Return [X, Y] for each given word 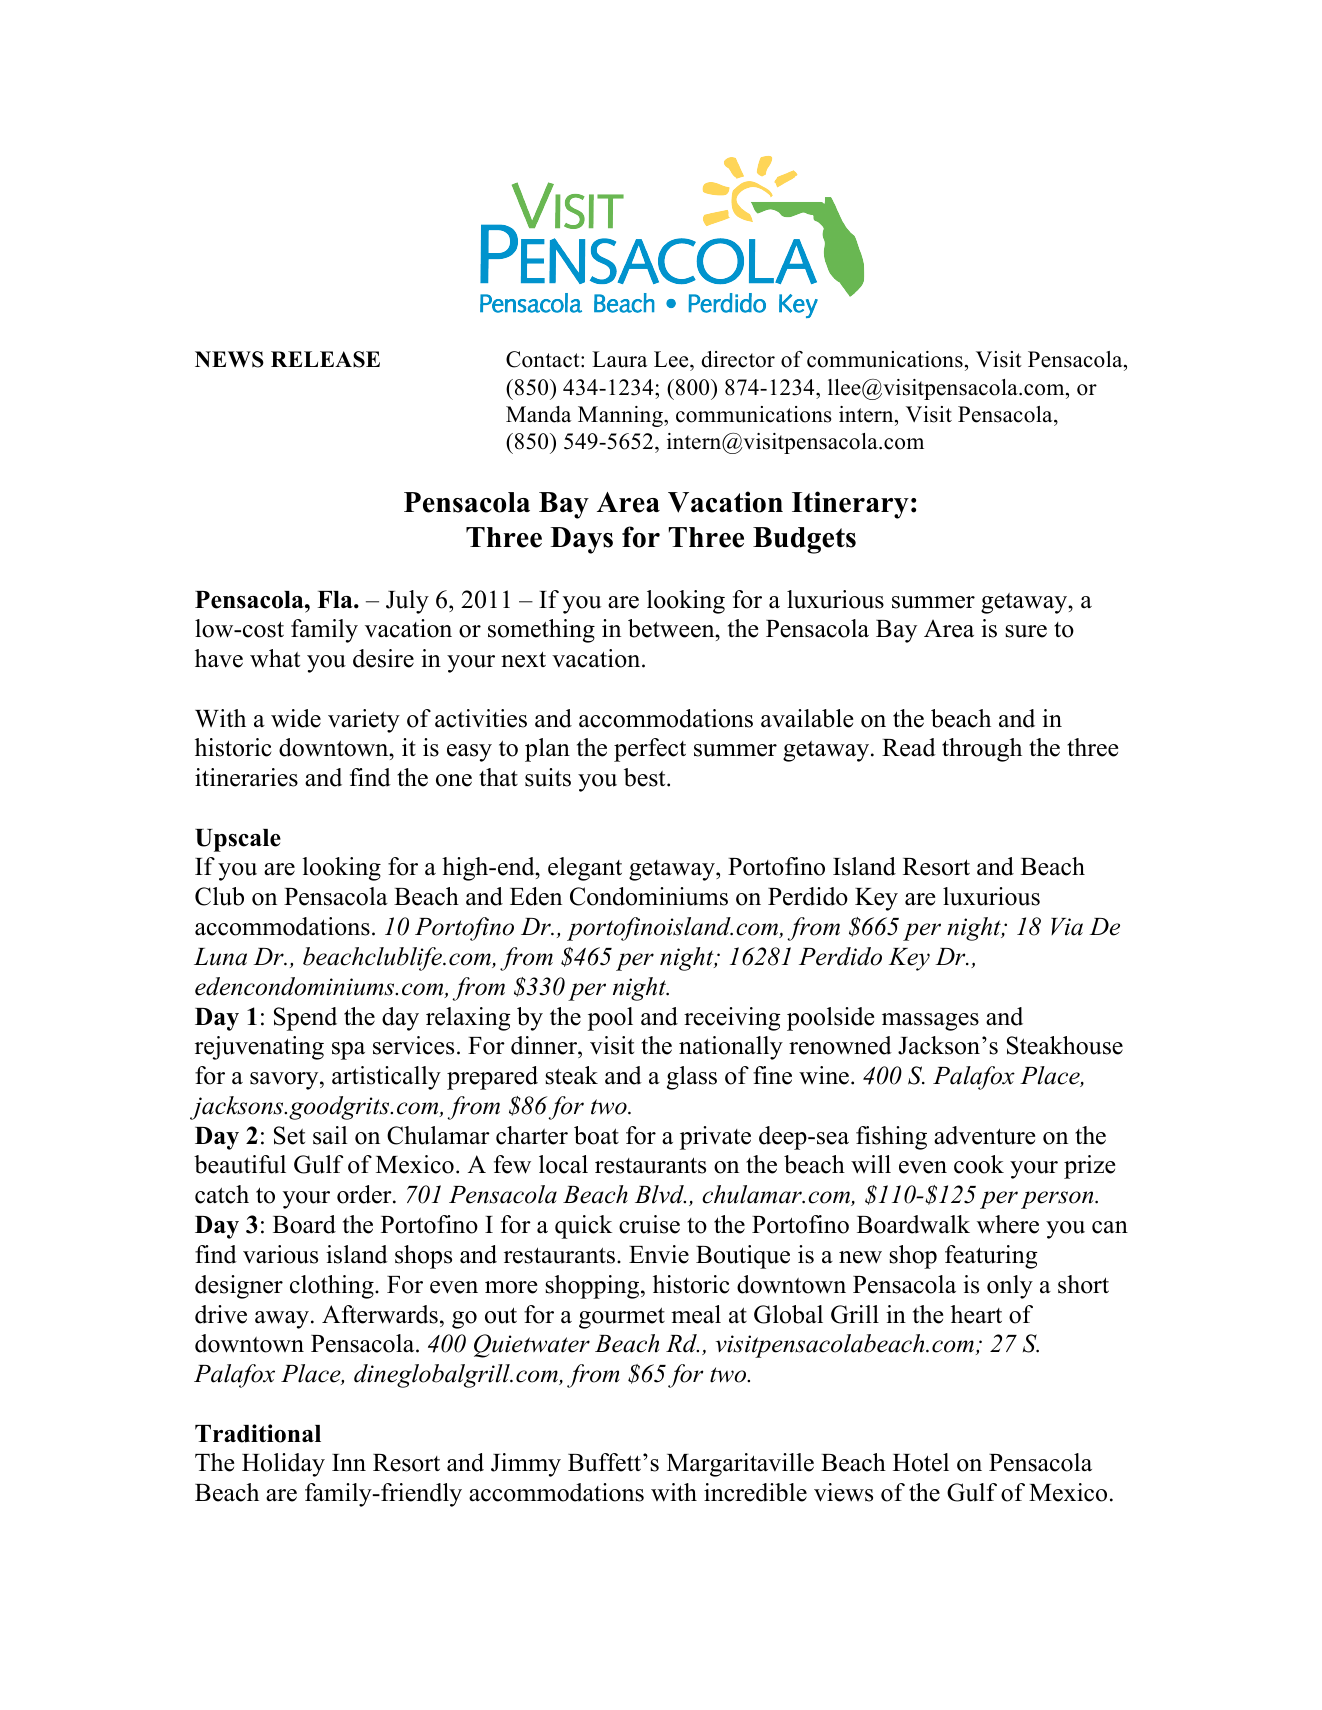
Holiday [283, 1465]
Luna [220, 957]
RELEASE [325, 359]
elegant [585, 869]
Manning [621, 416]
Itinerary [850, 505]
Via [1067, 927]
